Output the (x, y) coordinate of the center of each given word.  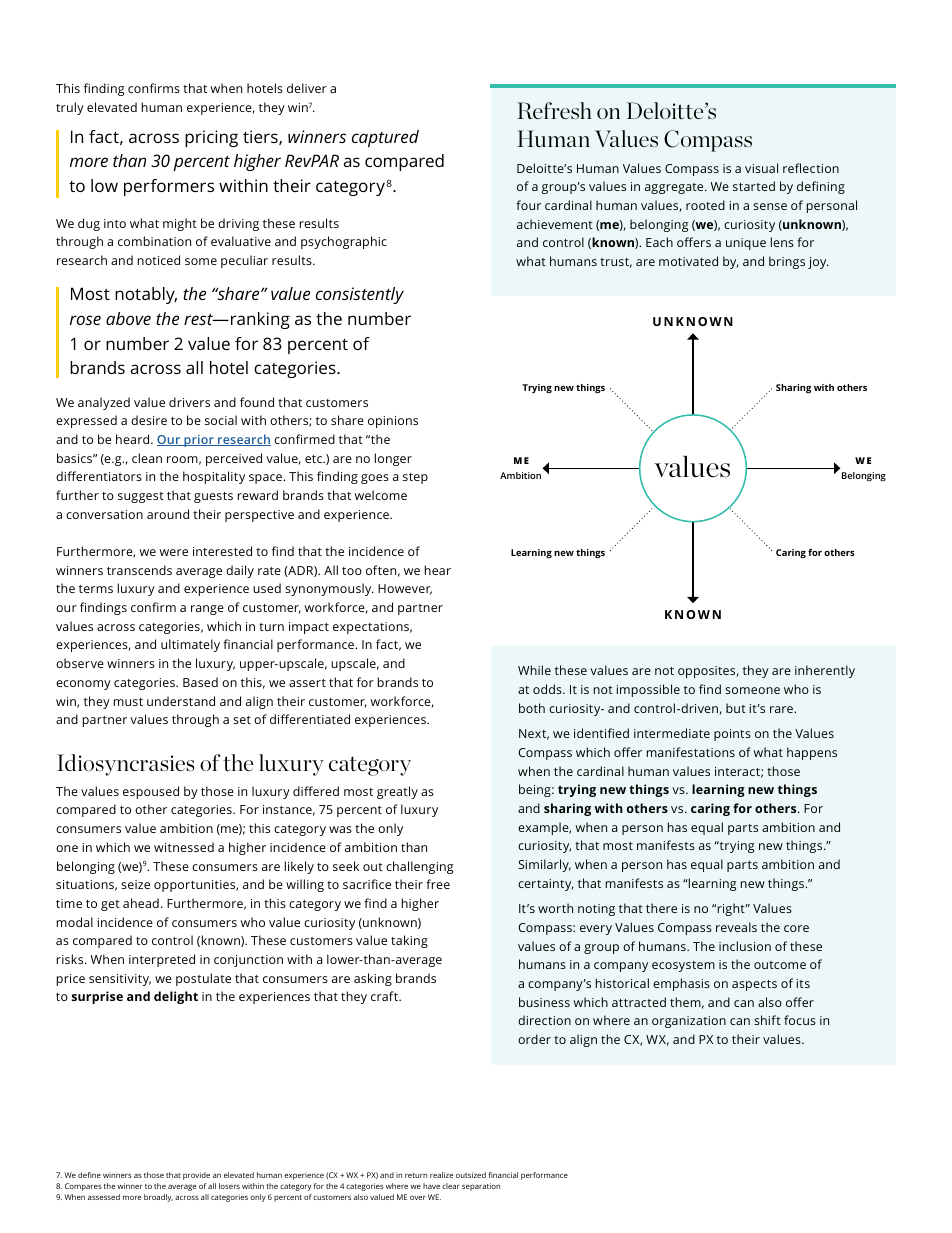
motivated (688, 261)
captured (385, 138)
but (736, 708)
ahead (141, 903)
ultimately (190, 645)
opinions (393, 422)
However (405, 589)
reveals (736, 927)
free (438, 884)
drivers (189, 402)
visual (761, 168)
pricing (211, 138)
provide (196, 1176)
